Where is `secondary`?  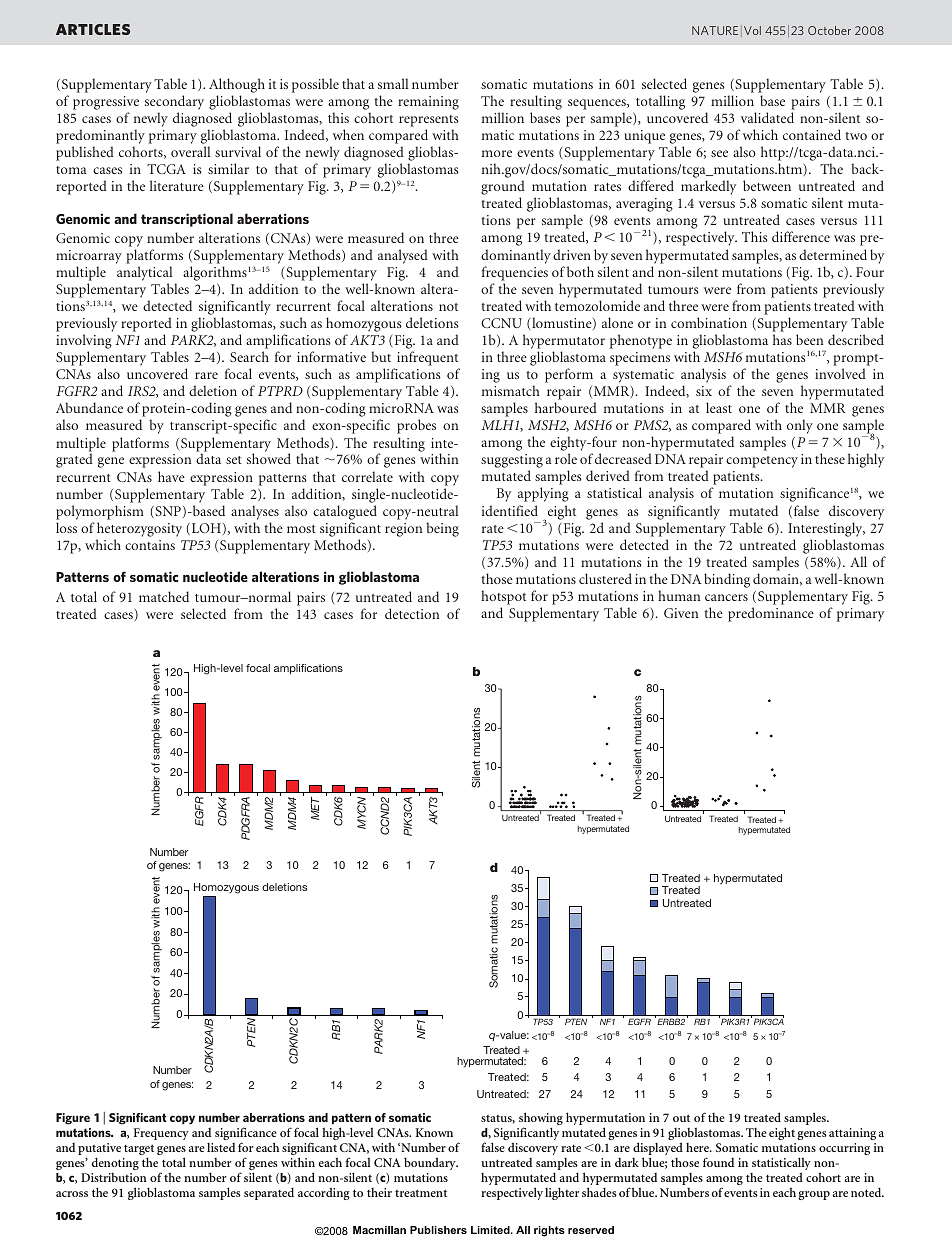 secondary is located at coordinates (174, 104).
